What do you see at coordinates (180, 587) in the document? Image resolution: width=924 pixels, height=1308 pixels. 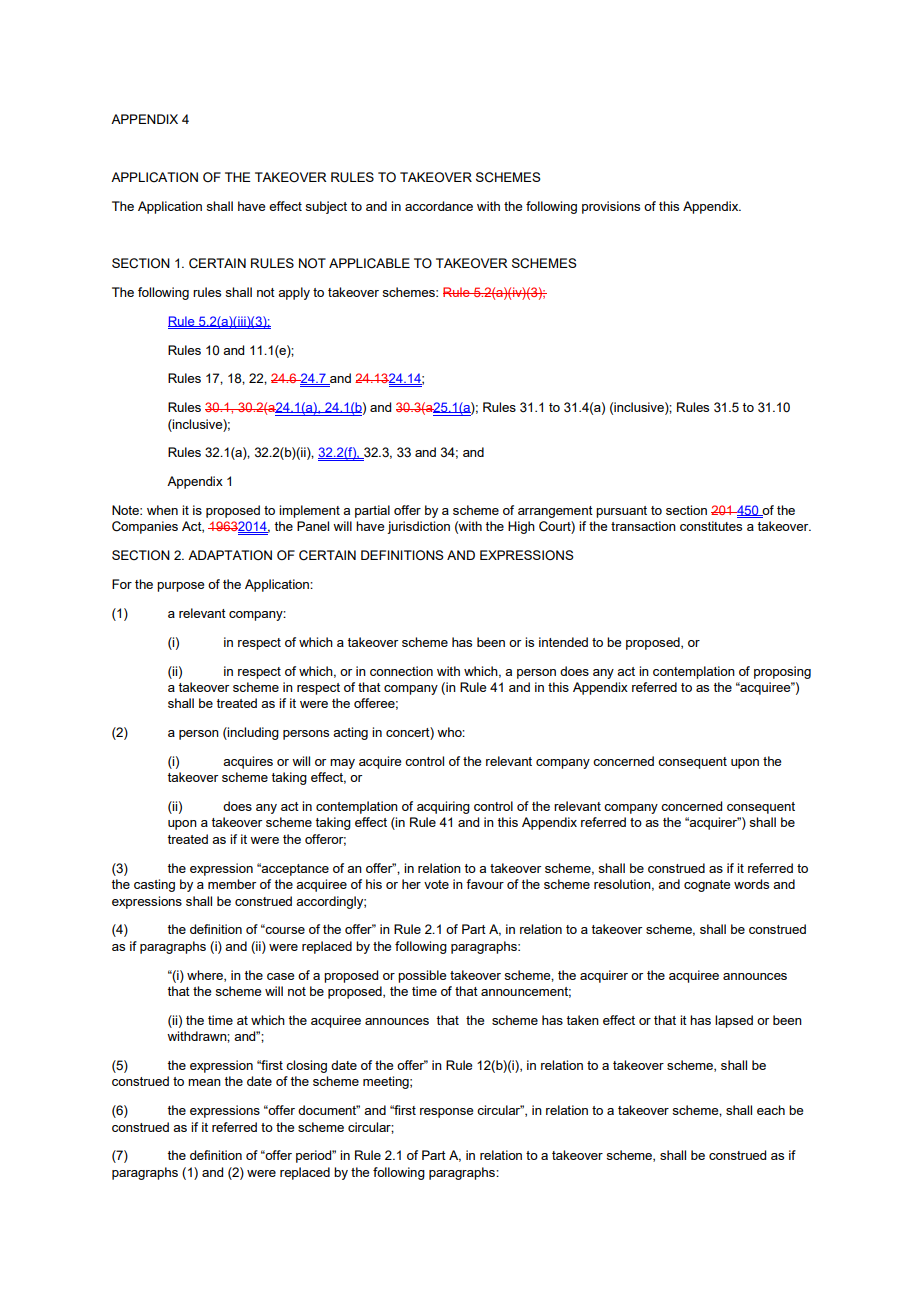 I see `purpose` at bounding box center [180, 587].
